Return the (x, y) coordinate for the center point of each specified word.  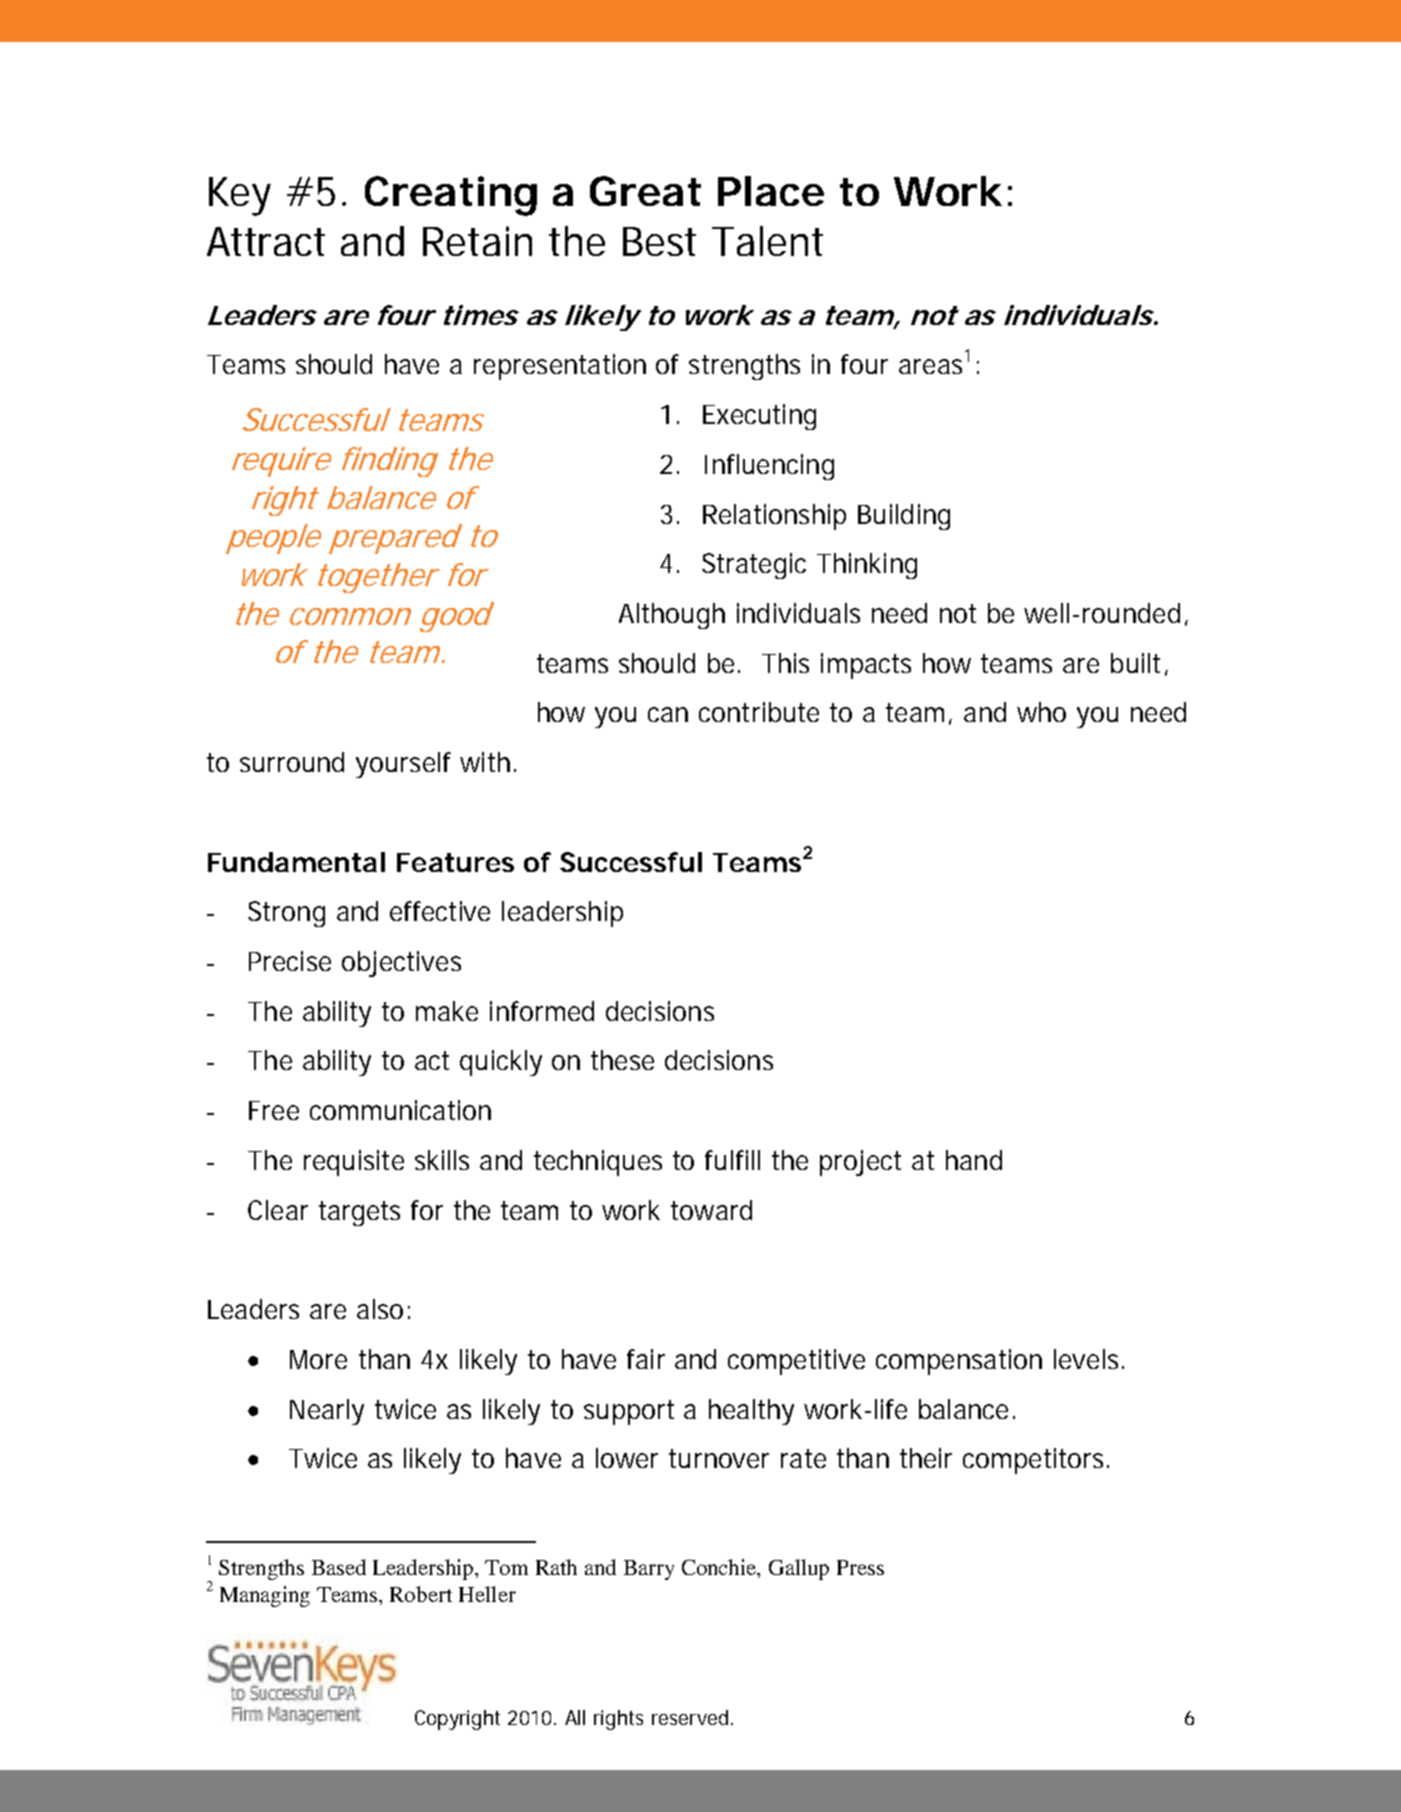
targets (359, 1213)
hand (974, 1160)
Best (659, 241)
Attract (266, 241)
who (1041, 712)
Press (860, 1567)
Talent (767, 241)
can (668, 714)
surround (292, 762)
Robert (421, 1594)
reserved (690, 1717)
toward (711, 1210)
